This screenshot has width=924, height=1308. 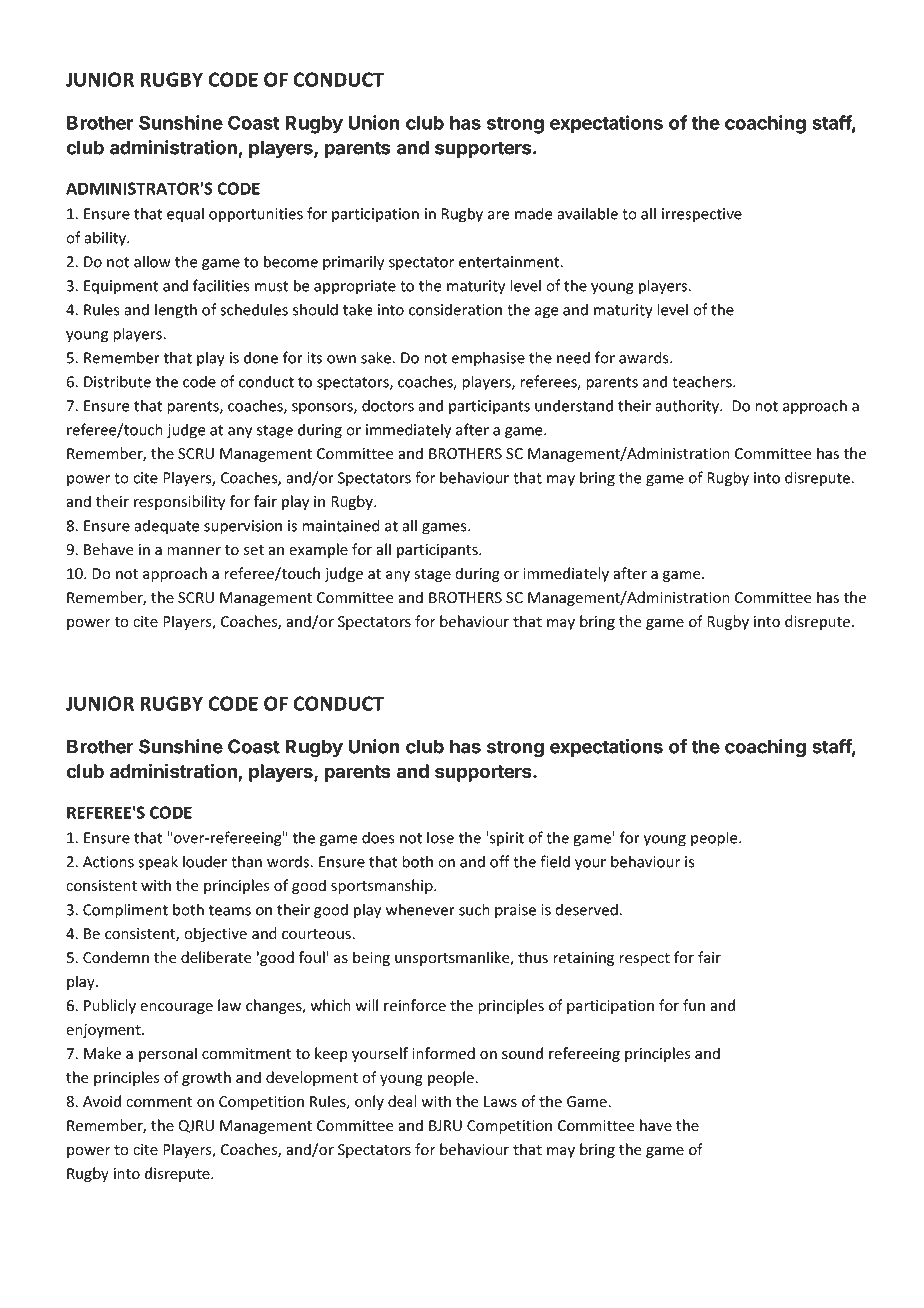 I want to click on adequate, so click(x=167, y=527).
